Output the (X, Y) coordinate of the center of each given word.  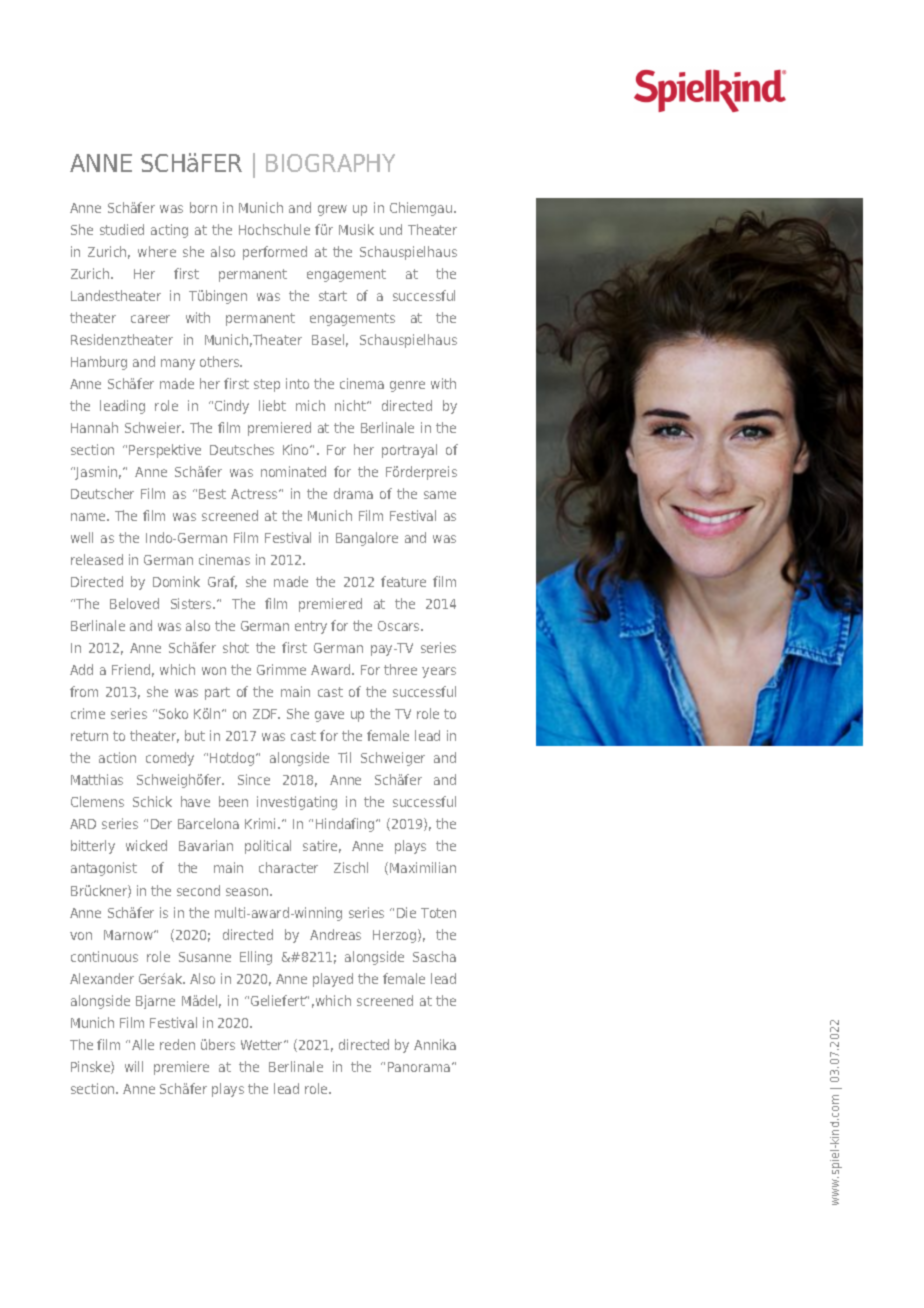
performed (275, 253)
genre (407, 386)
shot (236, 647)
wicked (146, 845)
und (391, 229)
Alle (143, 1044)
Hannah (94, 427)
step (267, 385)
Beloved (134, 603)
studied (122, 229)
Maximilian (423, 867)
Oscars (400, 626)
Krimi (262, 823)
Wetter (263, 1045)
